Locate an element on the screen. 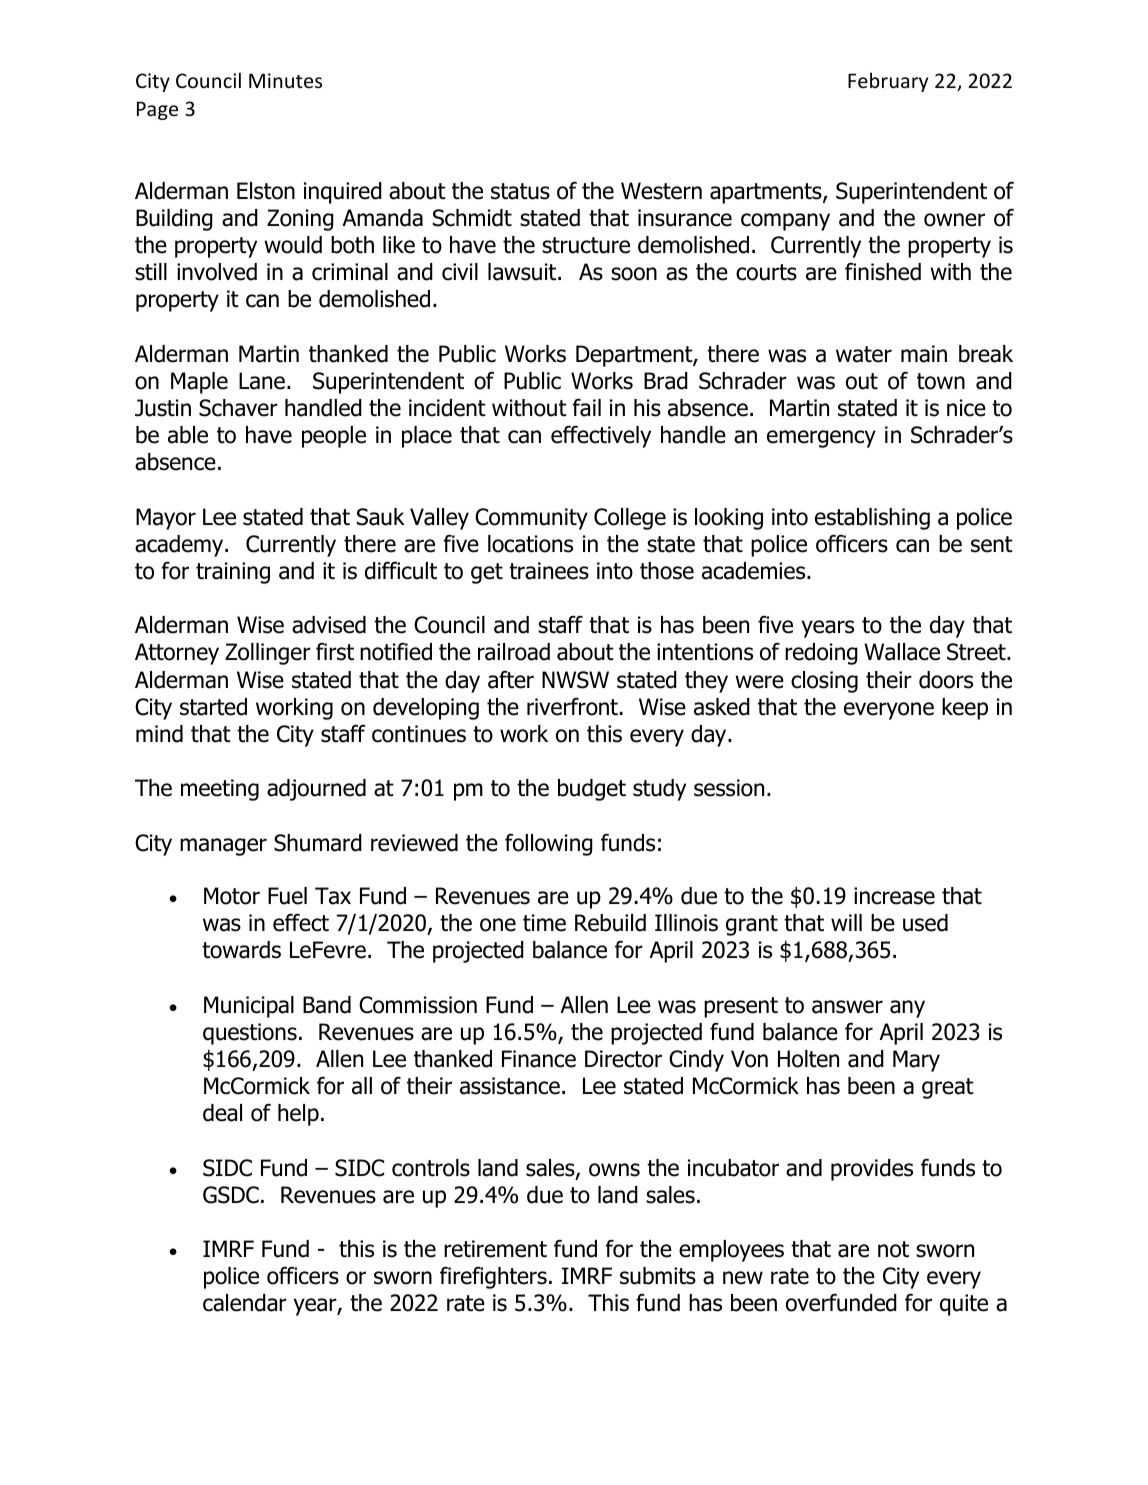 The width and height of the screenshot is (1148, 1485). status is located at coordinates (520, 191).
